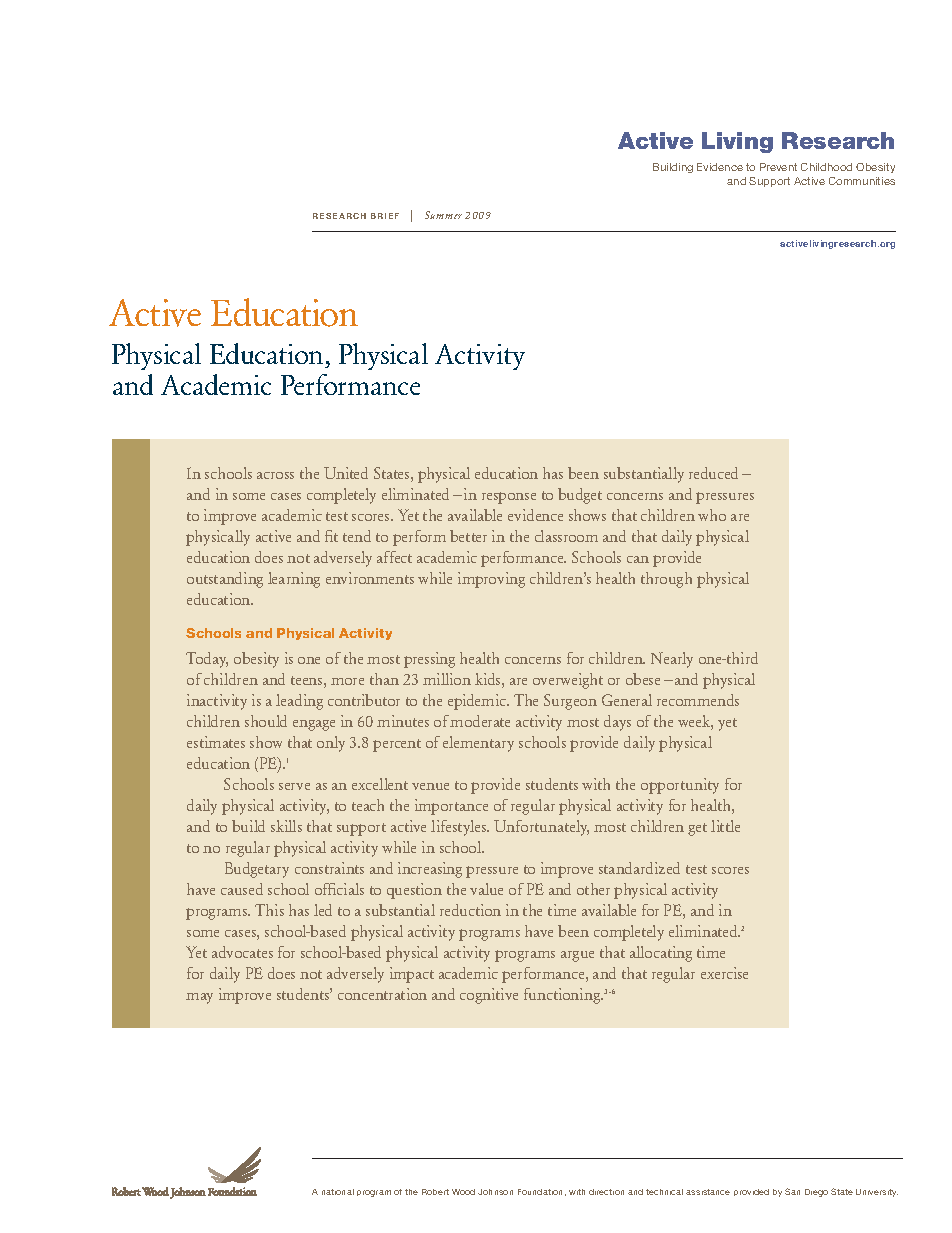 This screenshot has height=1233, width=952. I want to click on fit, so click(331, 536).
